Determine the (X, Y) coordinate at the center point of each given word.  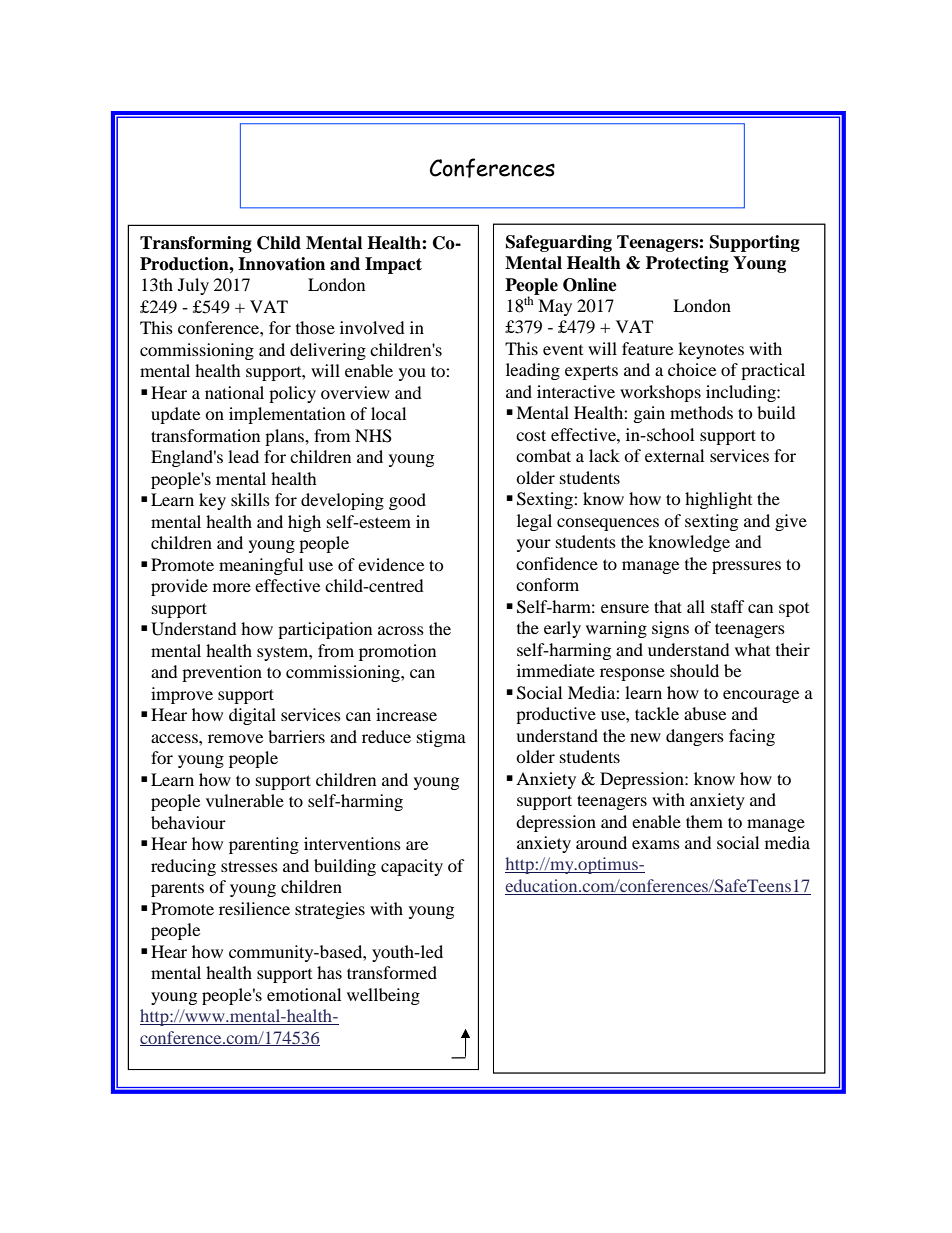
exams (656, 844)
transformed (392, 972)
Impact (393, 265)
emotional (304, 994)
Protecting (687, 264)
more (232, 587)
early (562, 629)
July (193, 286)
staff (728, 606)
